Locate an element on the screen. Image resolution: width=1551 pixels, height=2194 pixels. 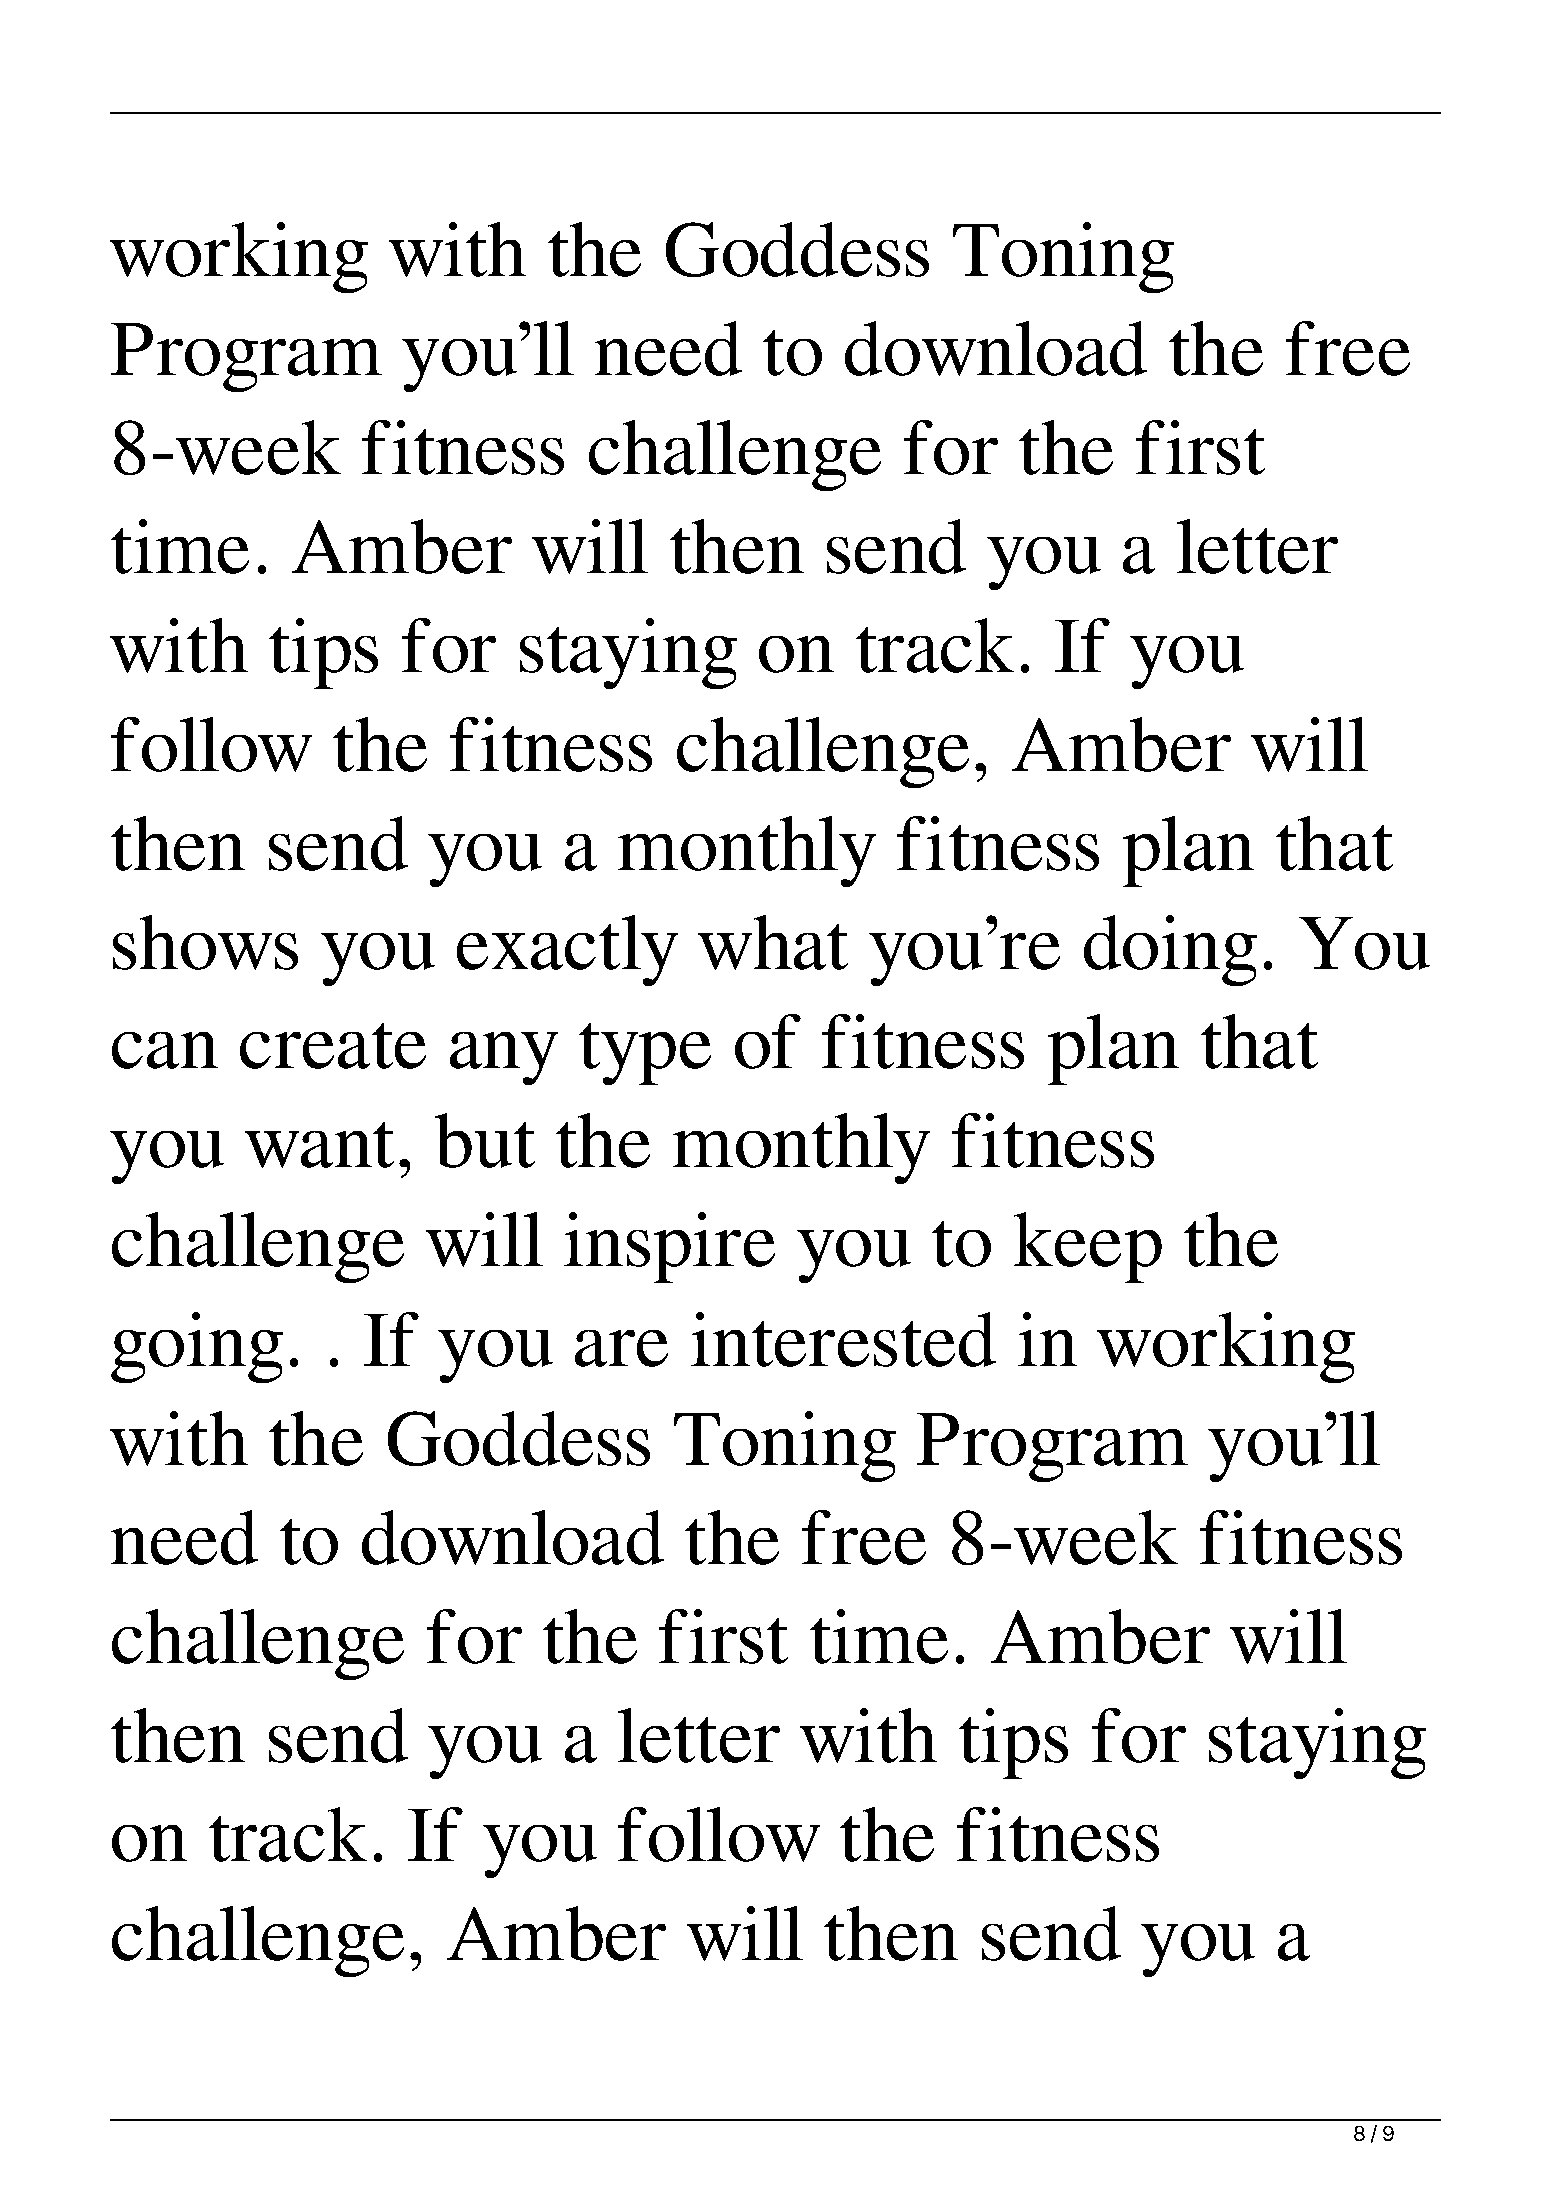
doing is located at coordinates (1170, 950).
